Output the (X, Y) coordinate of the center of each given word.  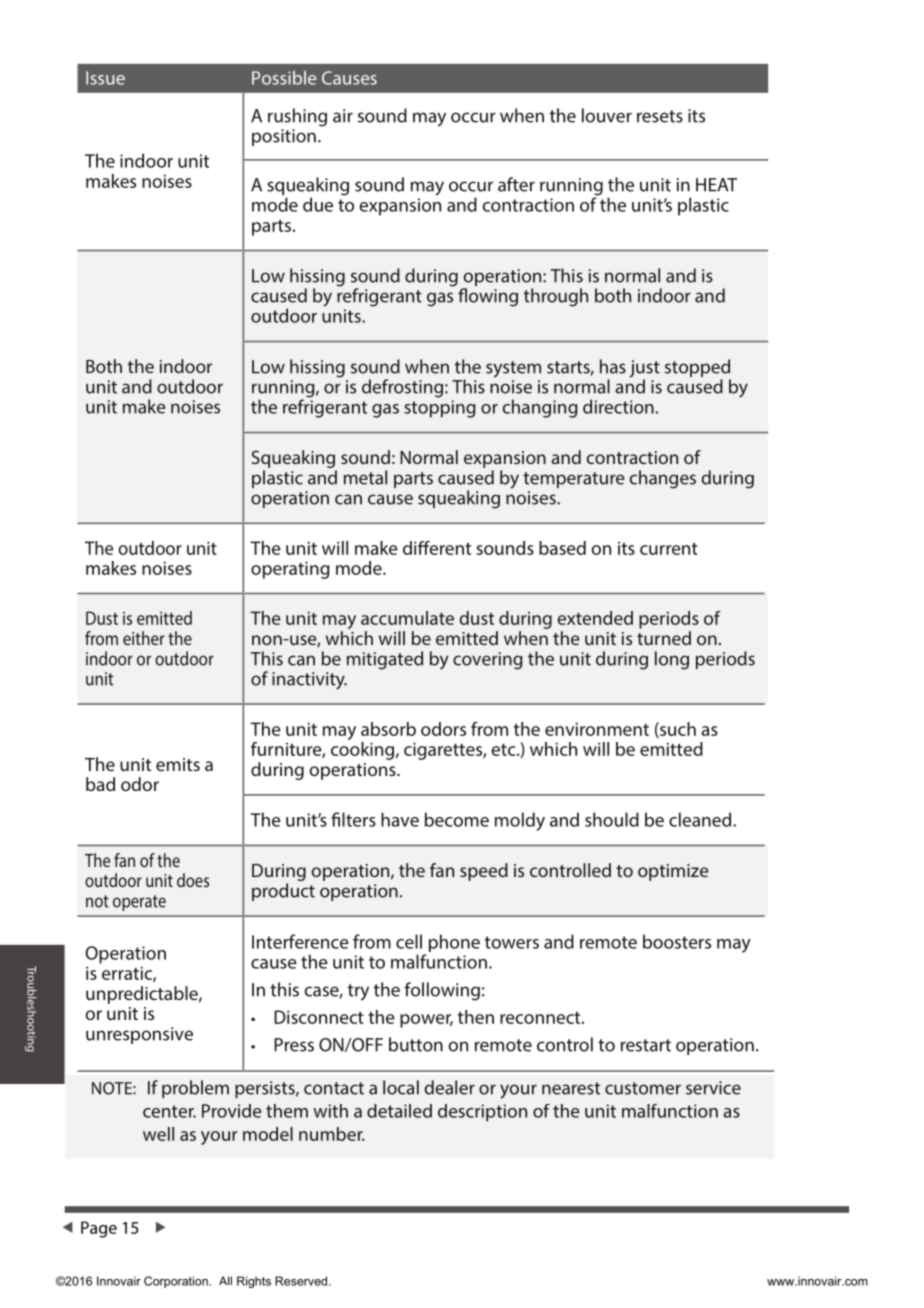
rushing (297, 117)
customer (643, 1088)
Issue (105, 78)
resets (660, 116)
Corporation (177, 1282)
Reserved (302, 1281)
